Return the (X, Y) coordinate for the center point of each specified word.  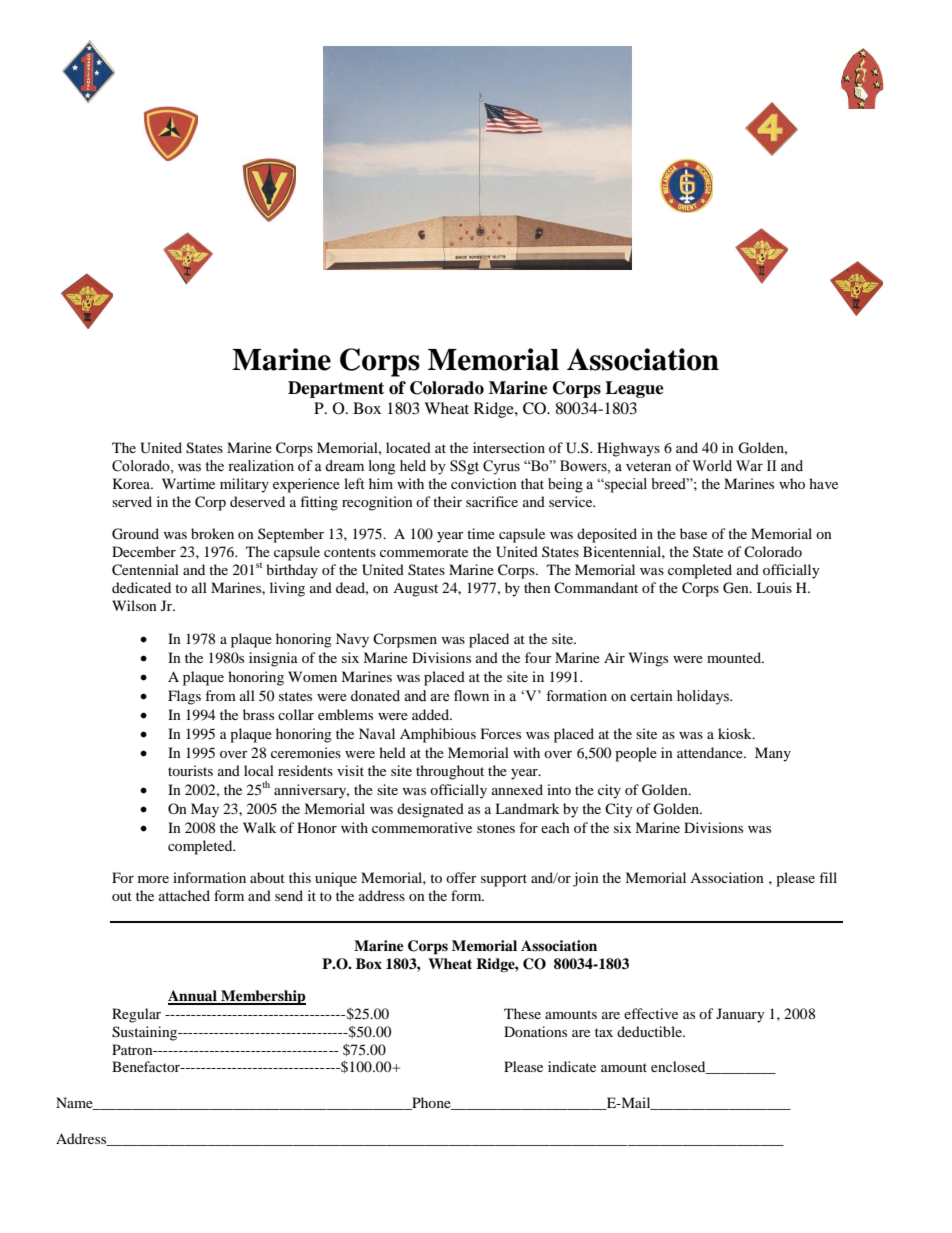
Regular (136, 1015)
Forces (501, 733)
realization (261, 466)
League (634, 389)
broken (212, 533)
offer (461, 877)
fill (828, 877)
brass (258, 714)
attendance (711, 752)
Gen (737, 588)
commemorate (424, 552)
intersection (509, 447)
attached (184, 895)
